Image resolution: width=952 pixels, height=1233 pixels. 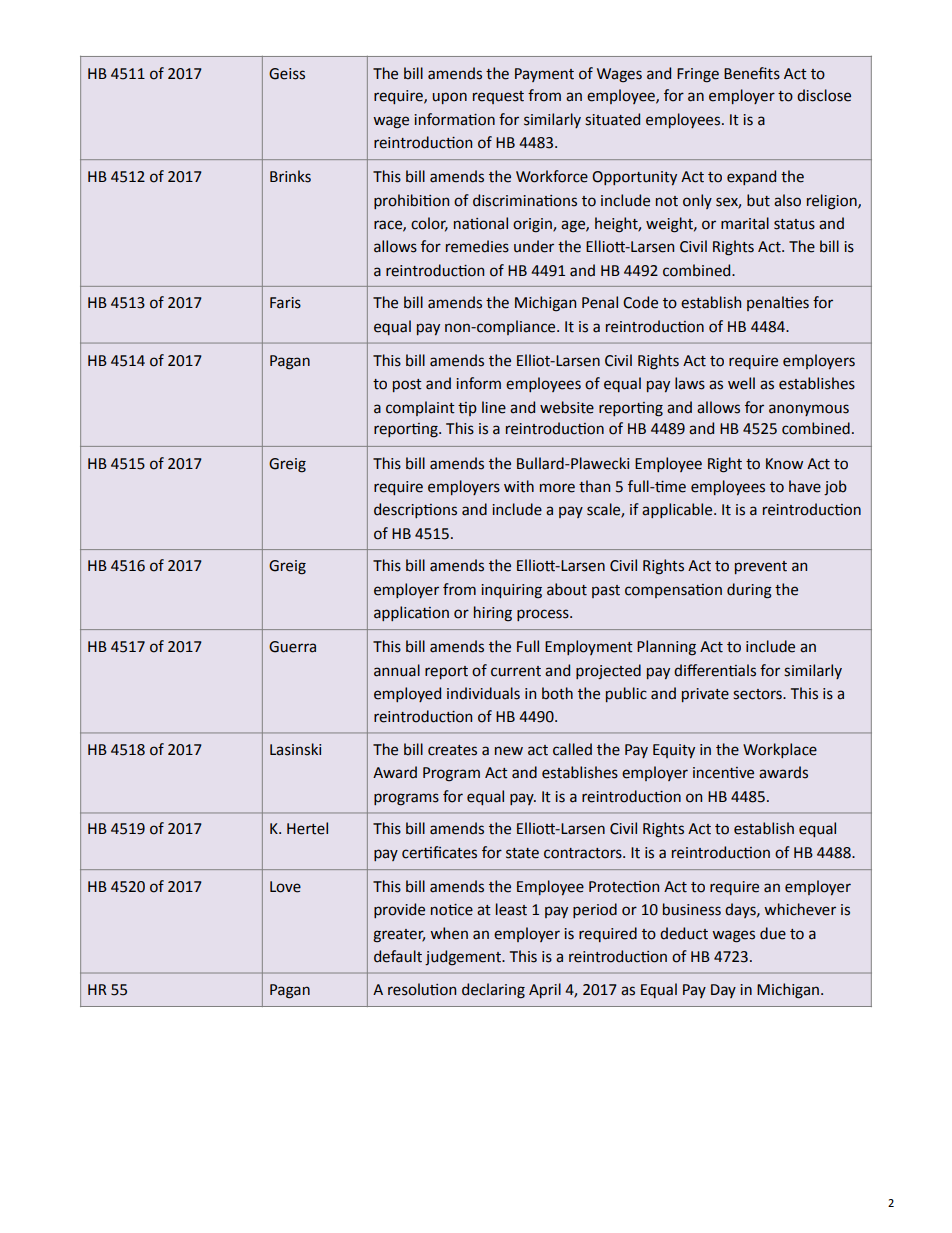 What do you see at coordinates (557, 488) in the screenshot?
I see `more` at bounding box center [557, 488].
